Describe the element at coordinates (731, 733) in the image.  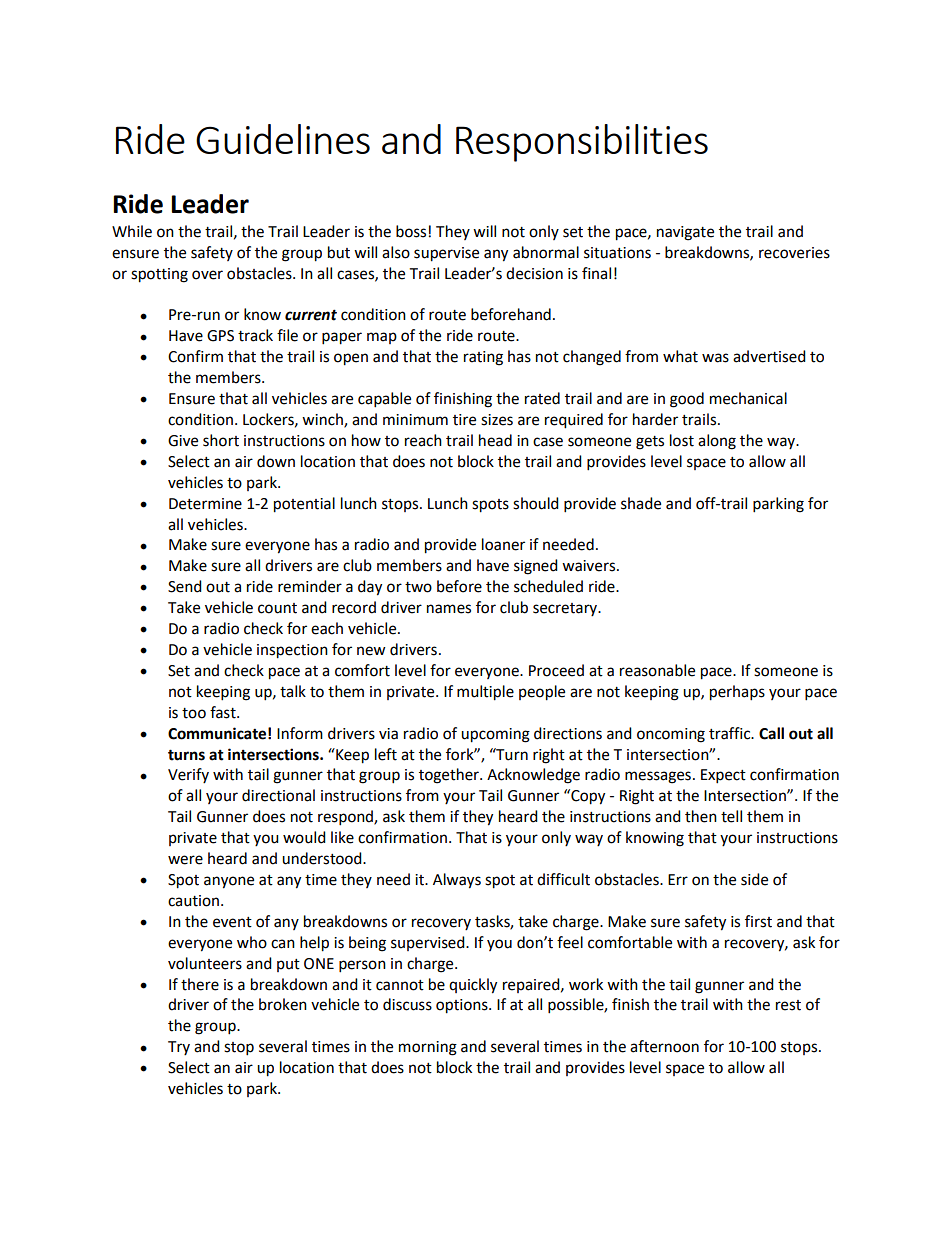
I see `traffic` at that location.
